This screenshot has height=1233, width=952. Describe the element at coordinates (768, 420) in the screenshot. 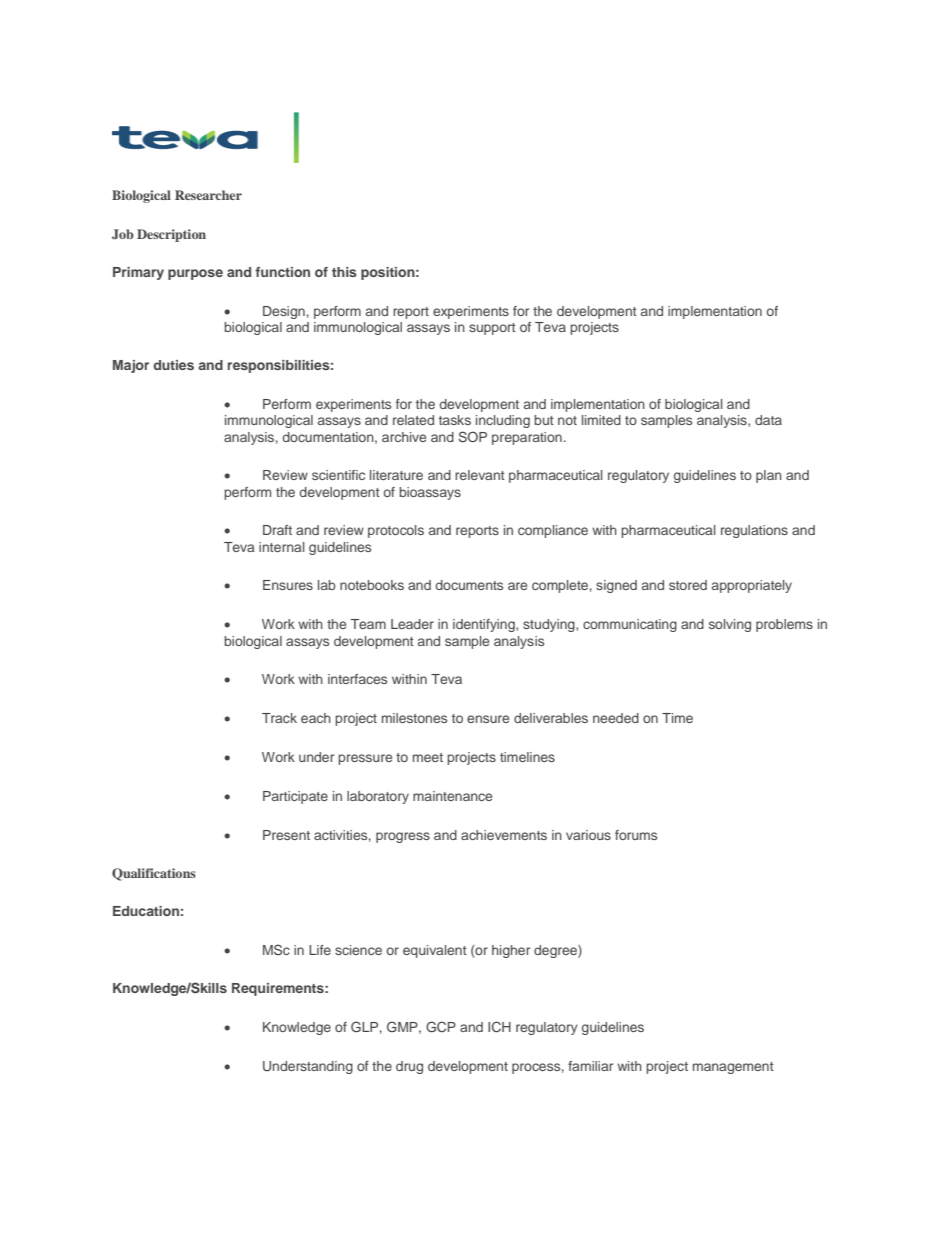

I see `data` at that location.
